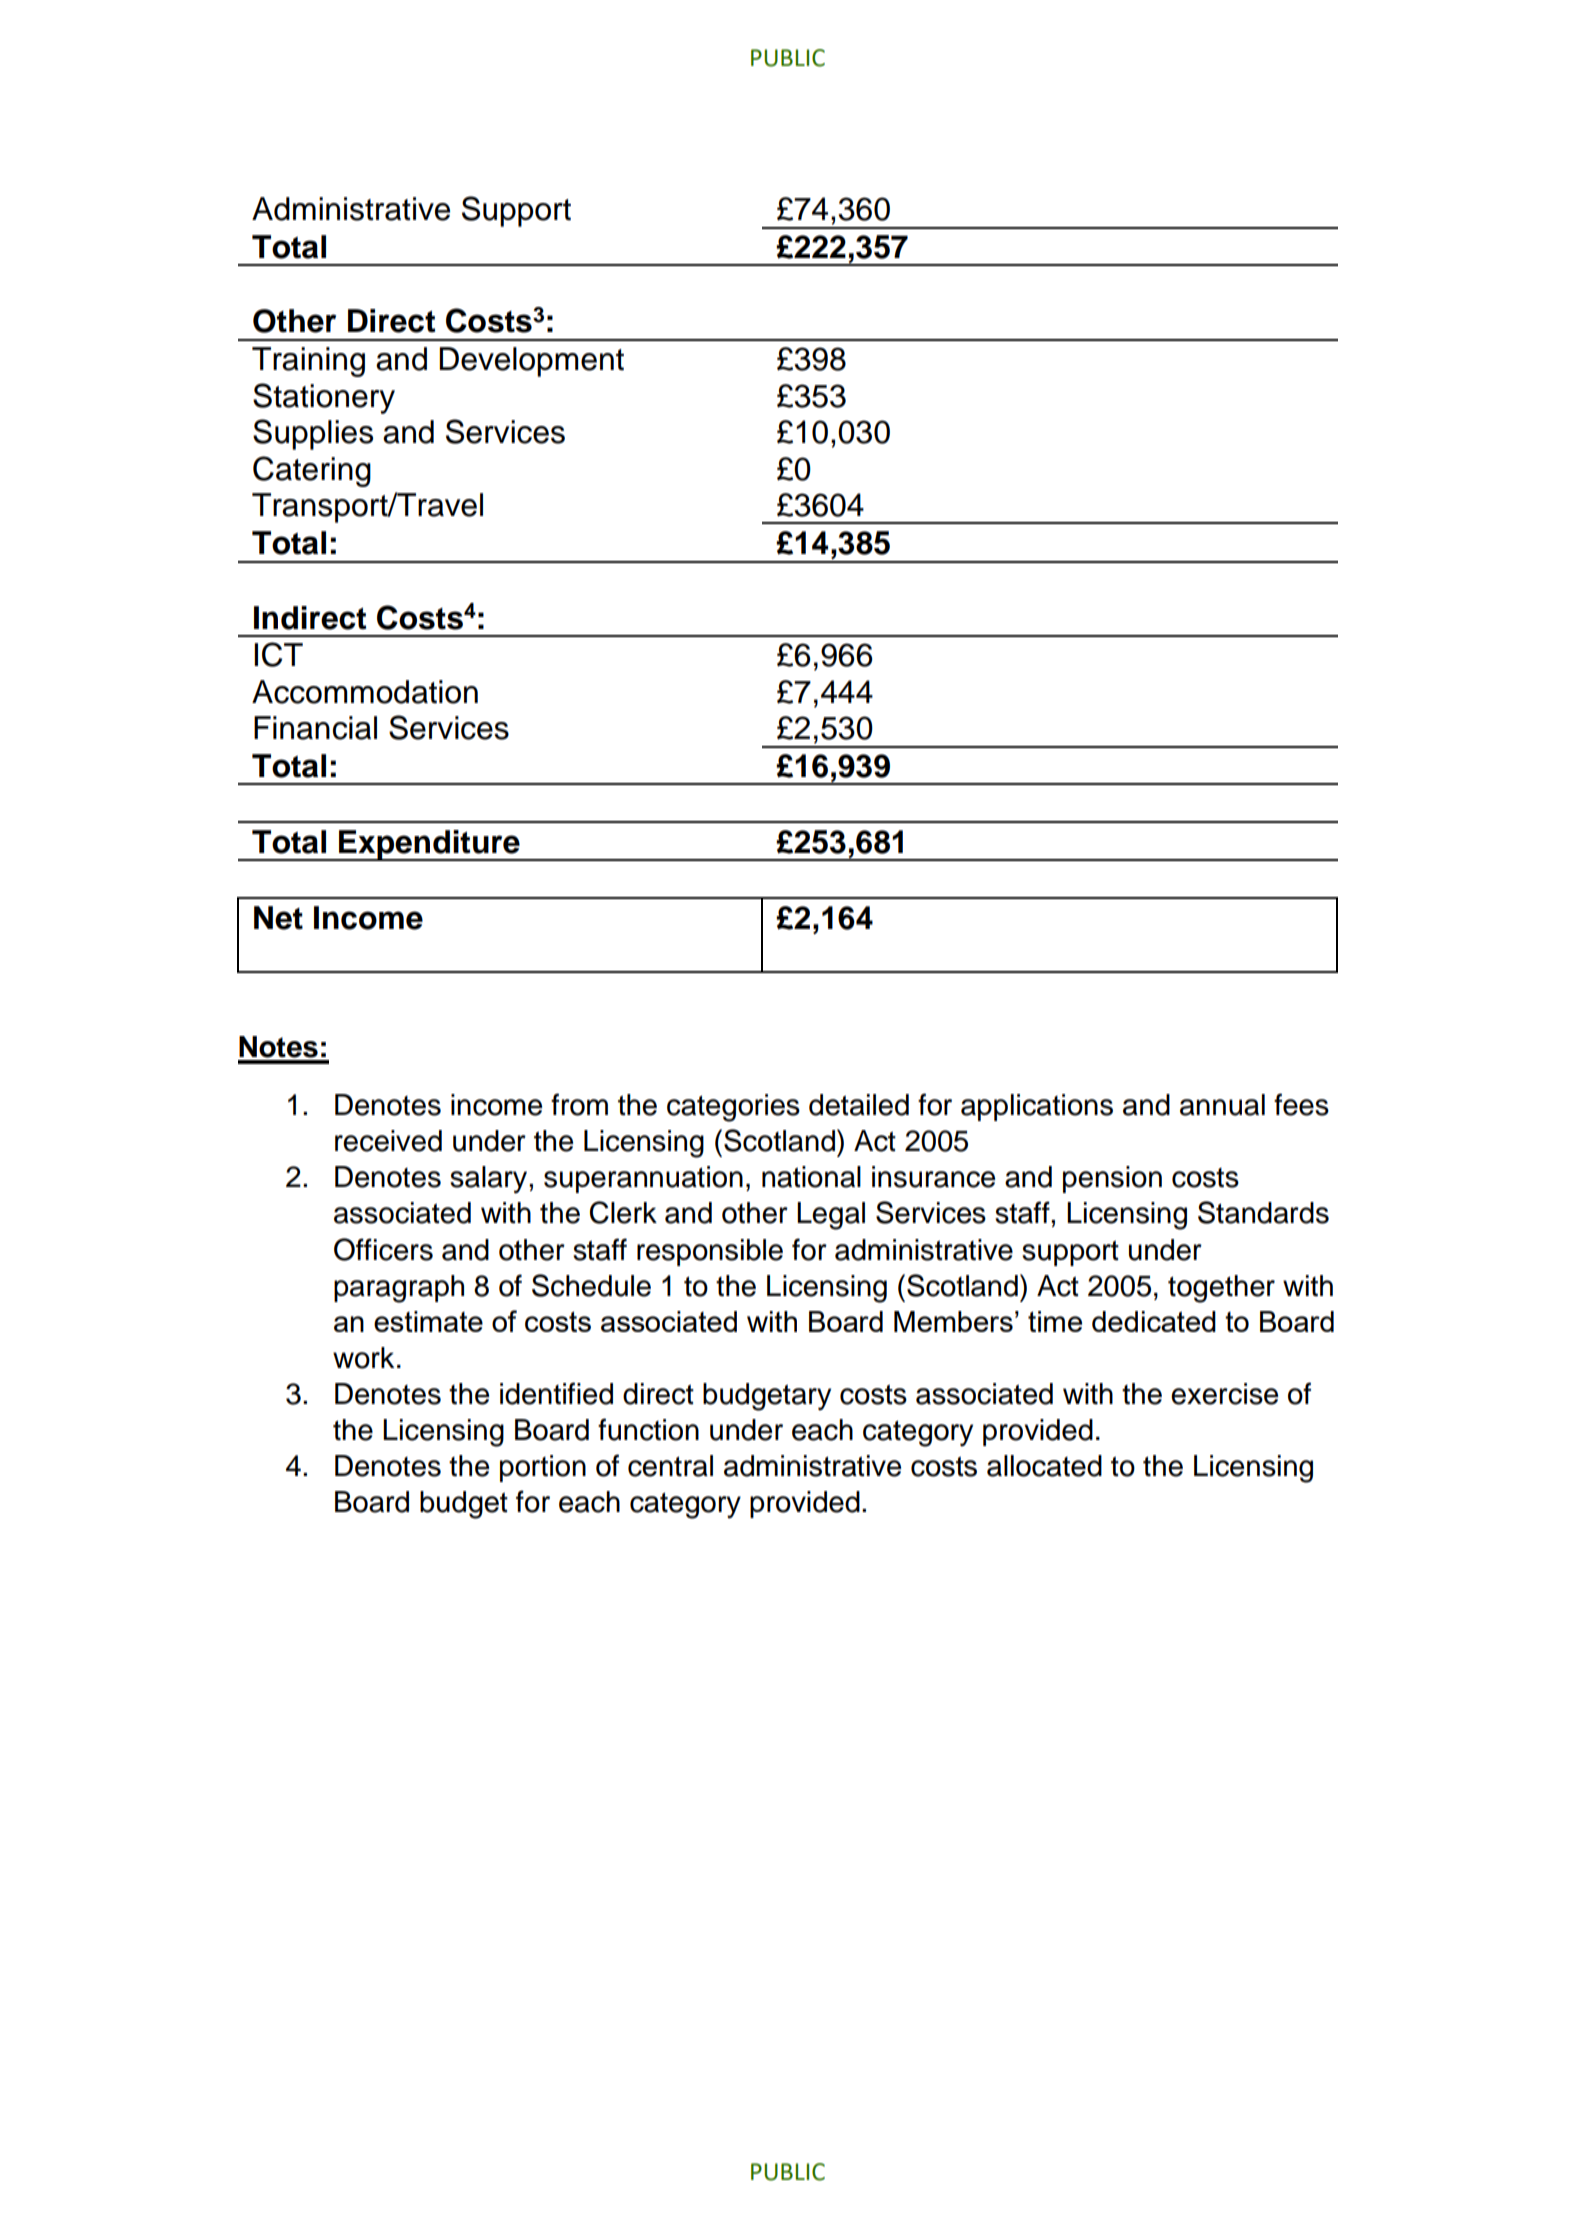 This screenshot has height=2227, width=1575. What do you see at coordinates (363, 1358) in the screenshot?
I see `work` at bounding box center [363, 1358].
